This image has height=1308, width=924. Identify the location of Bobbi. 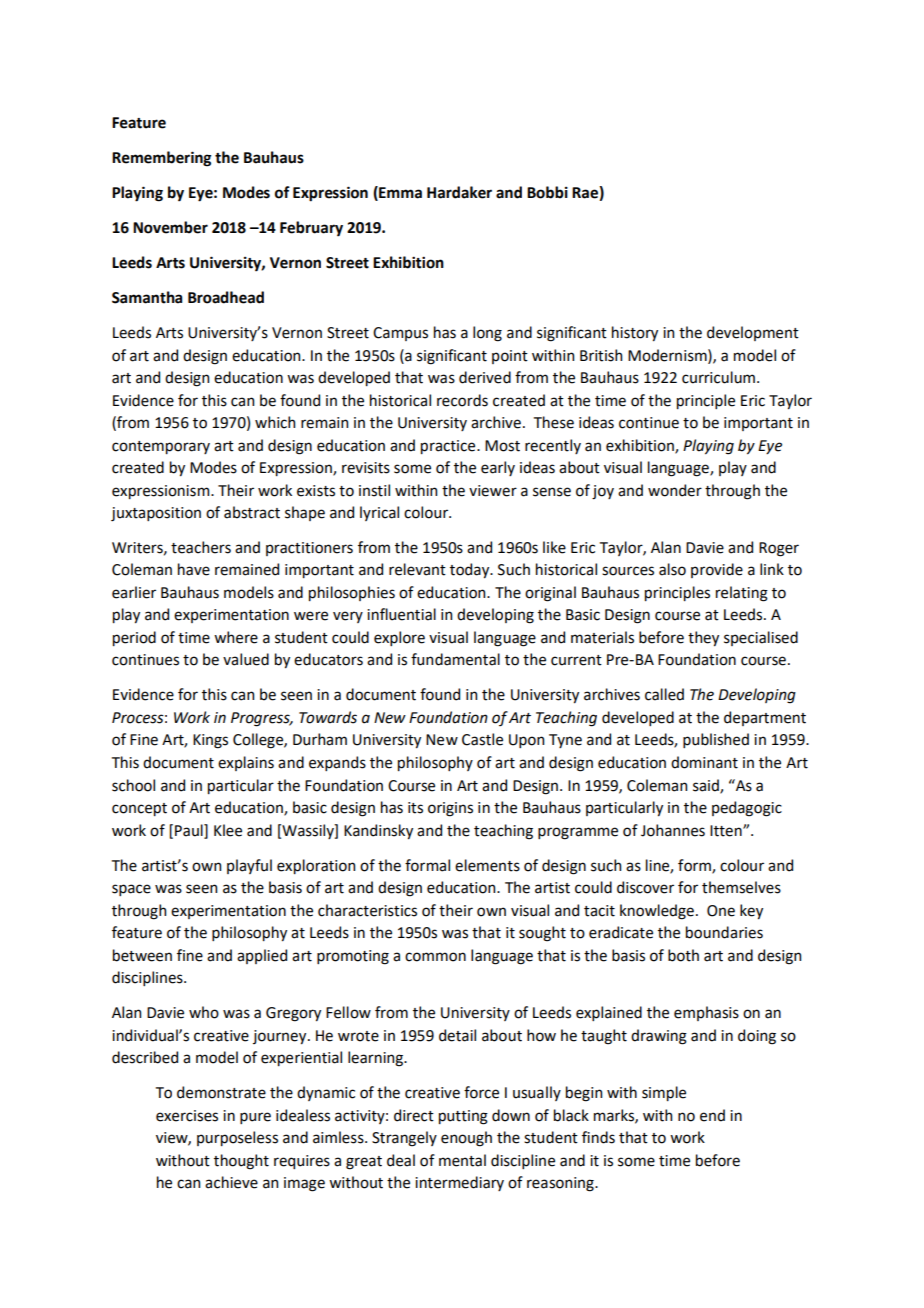
(547, 192).
